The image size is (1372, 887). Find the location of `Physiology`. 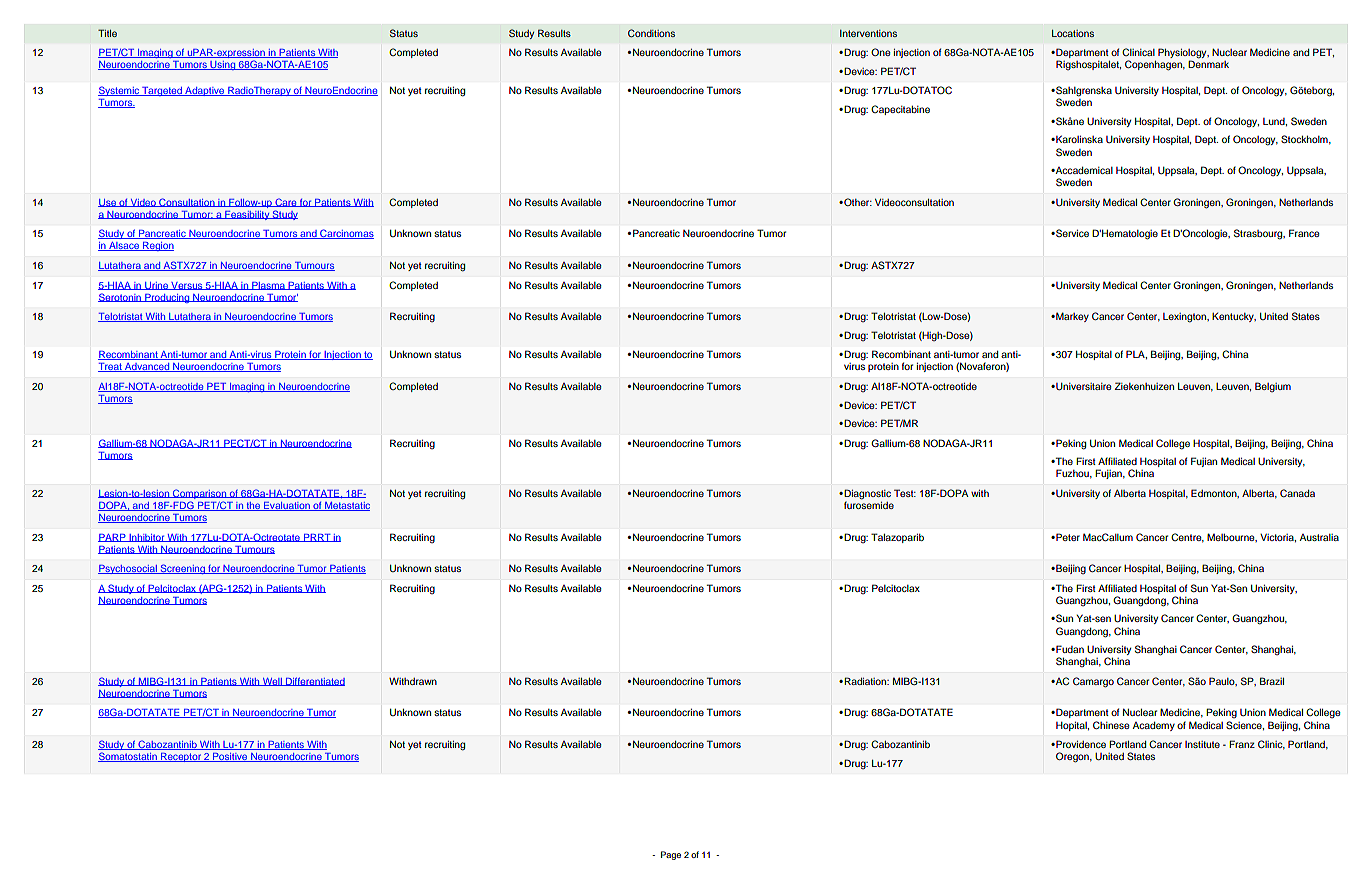

Physiology is located at coordinates (1183, 54).
